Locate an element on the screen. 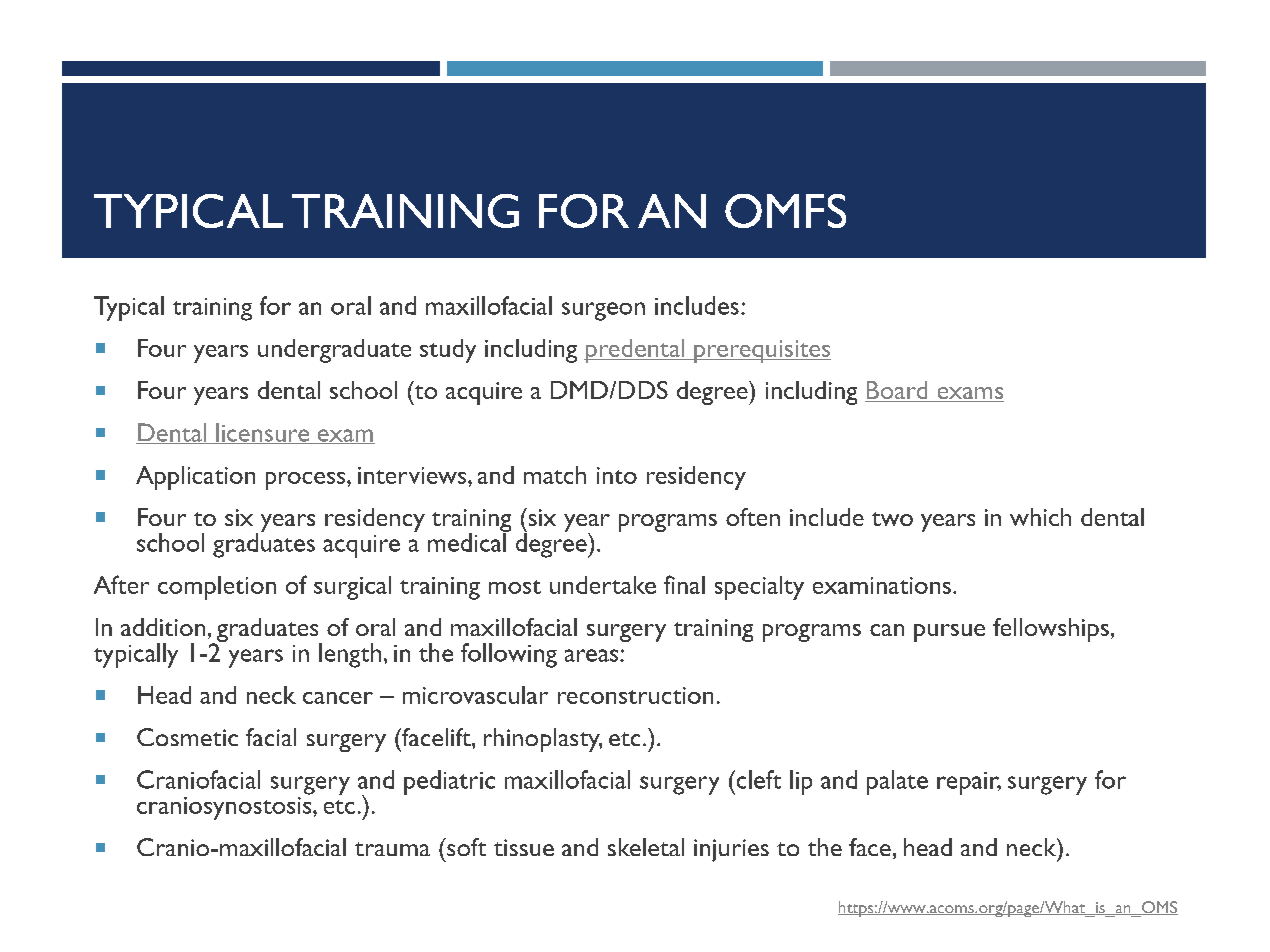 Image resolution: width=1270 pixels, height=952 pixels. prerequisites is located at coordinates (761, 351).
